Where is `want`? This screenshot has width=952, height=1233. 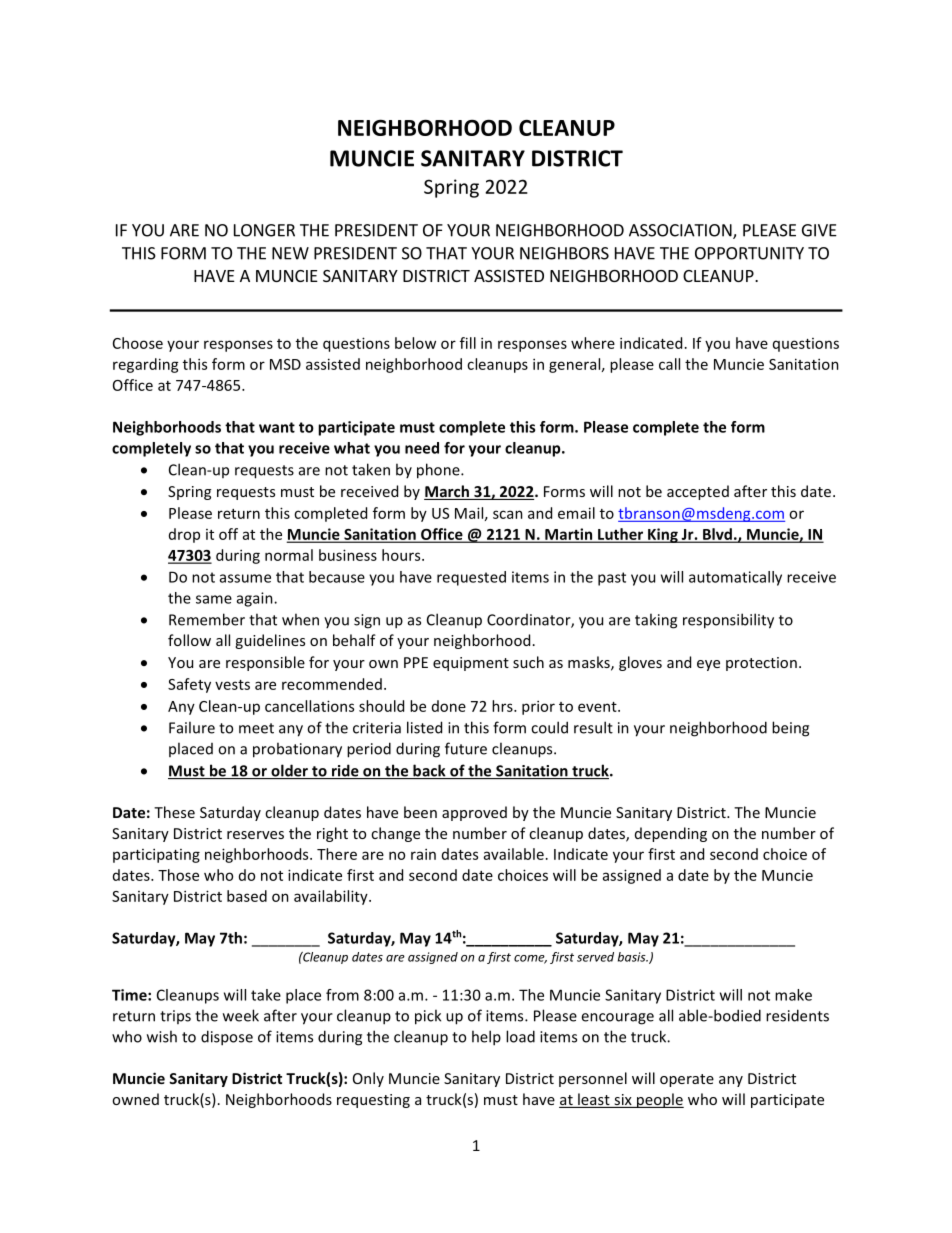
want is located at coordinates (277, 427).
